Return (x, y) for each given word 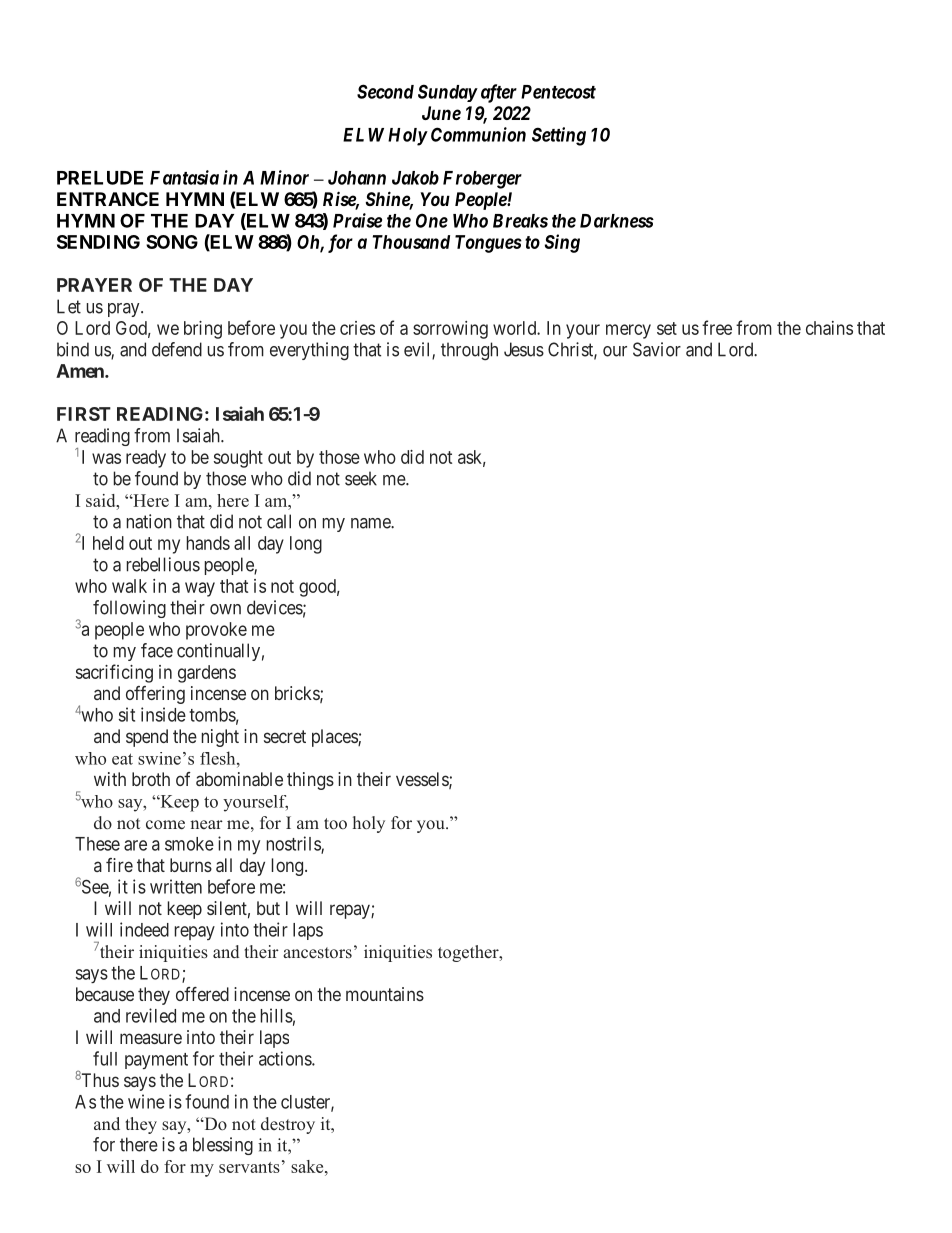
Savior (657, 349)
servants (249, 1167)
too (335, 824)
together (469, 953)
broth (151, 779)
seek (361, 478)
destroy (288, 1125)
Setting (559, 136)
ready (146, 459)
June (441, 113)
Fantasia (184, 177)
